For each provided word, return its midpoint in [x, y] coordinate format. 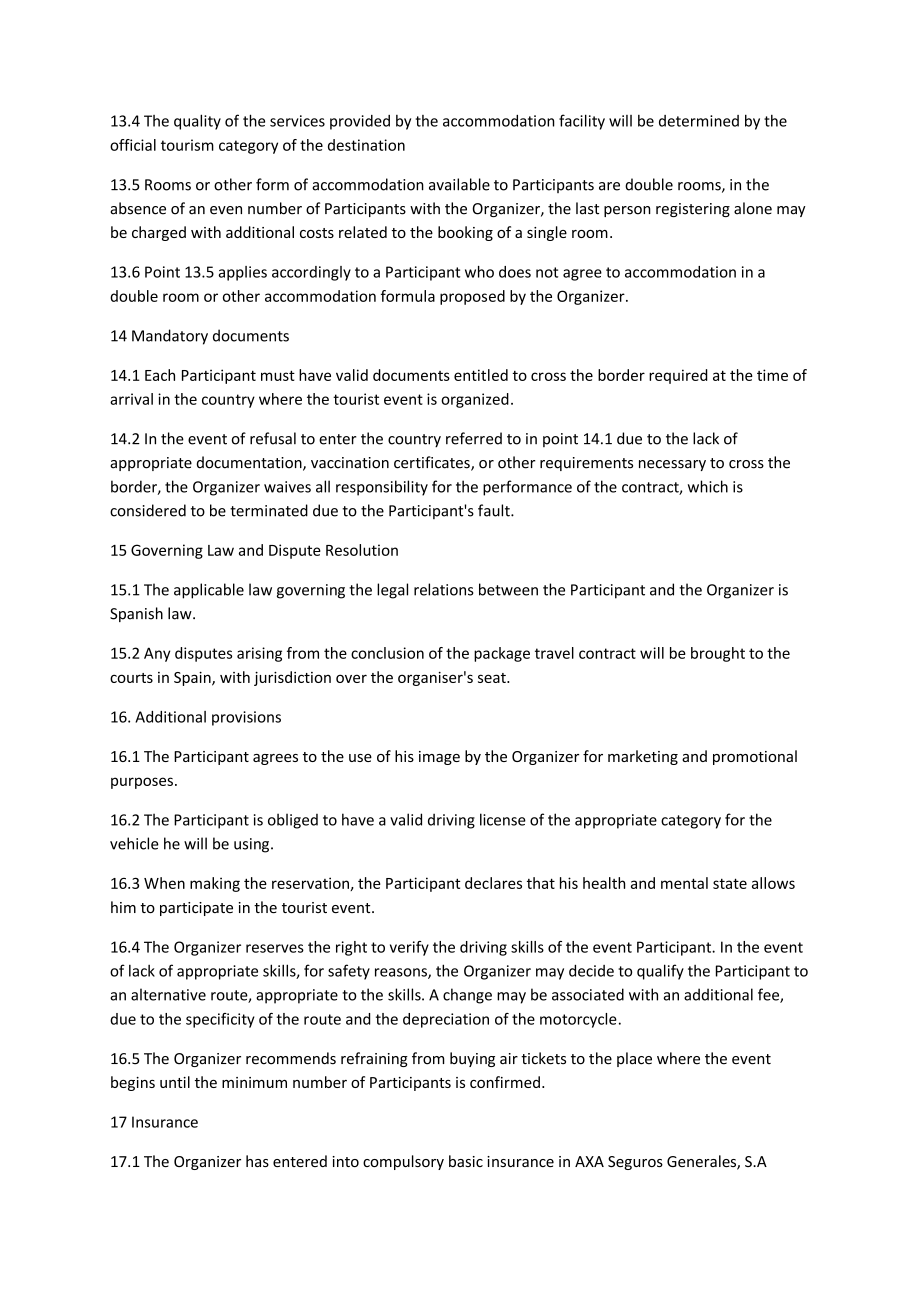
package [502, 654]
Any [157, 654]
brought [718, 654]
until [175, 1082]
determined [699, 121]
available [459, 184]
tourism [187, 145]
